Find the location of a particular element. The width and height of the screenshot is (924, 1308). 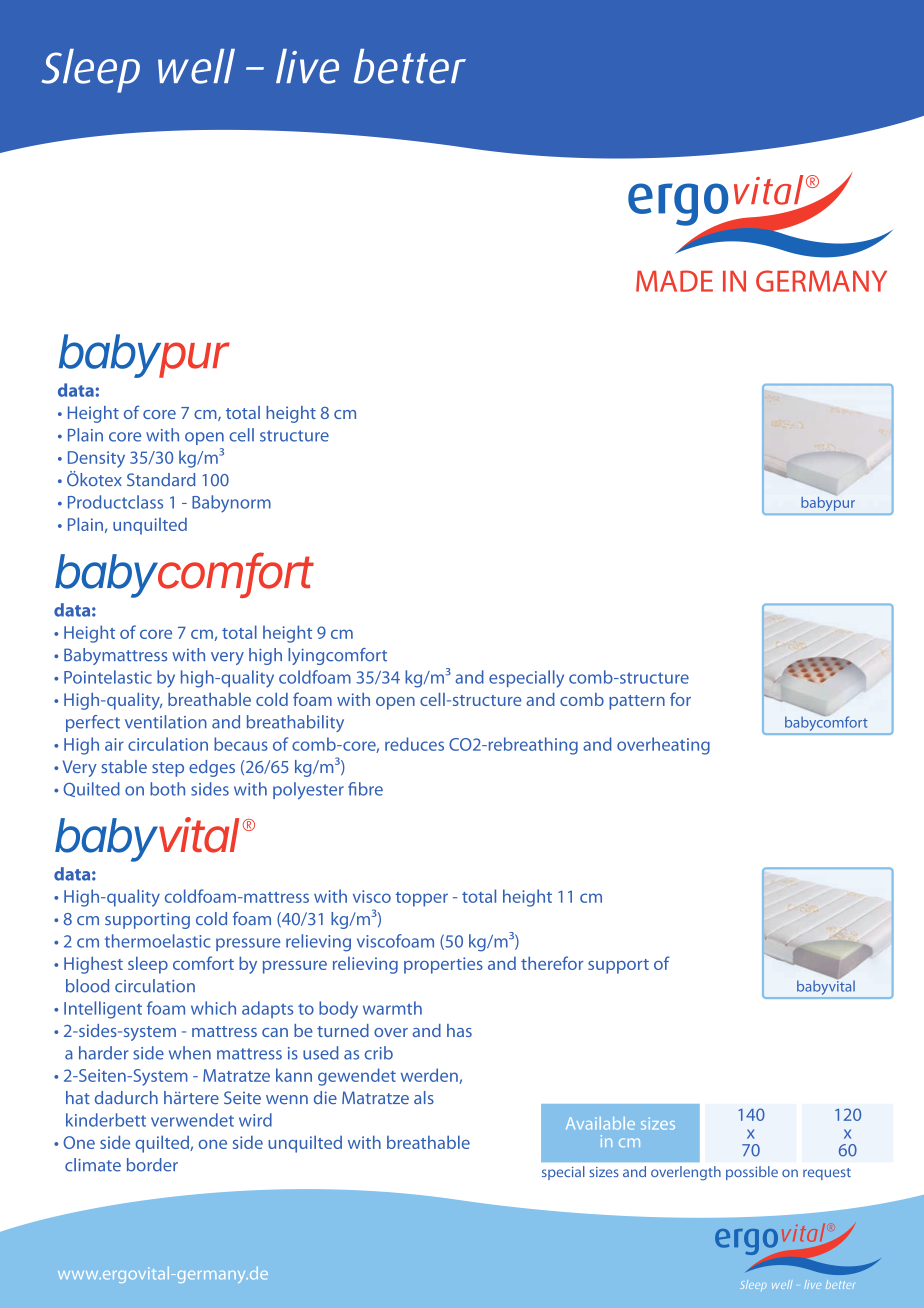

als is located at coordinates (424, 1097).
